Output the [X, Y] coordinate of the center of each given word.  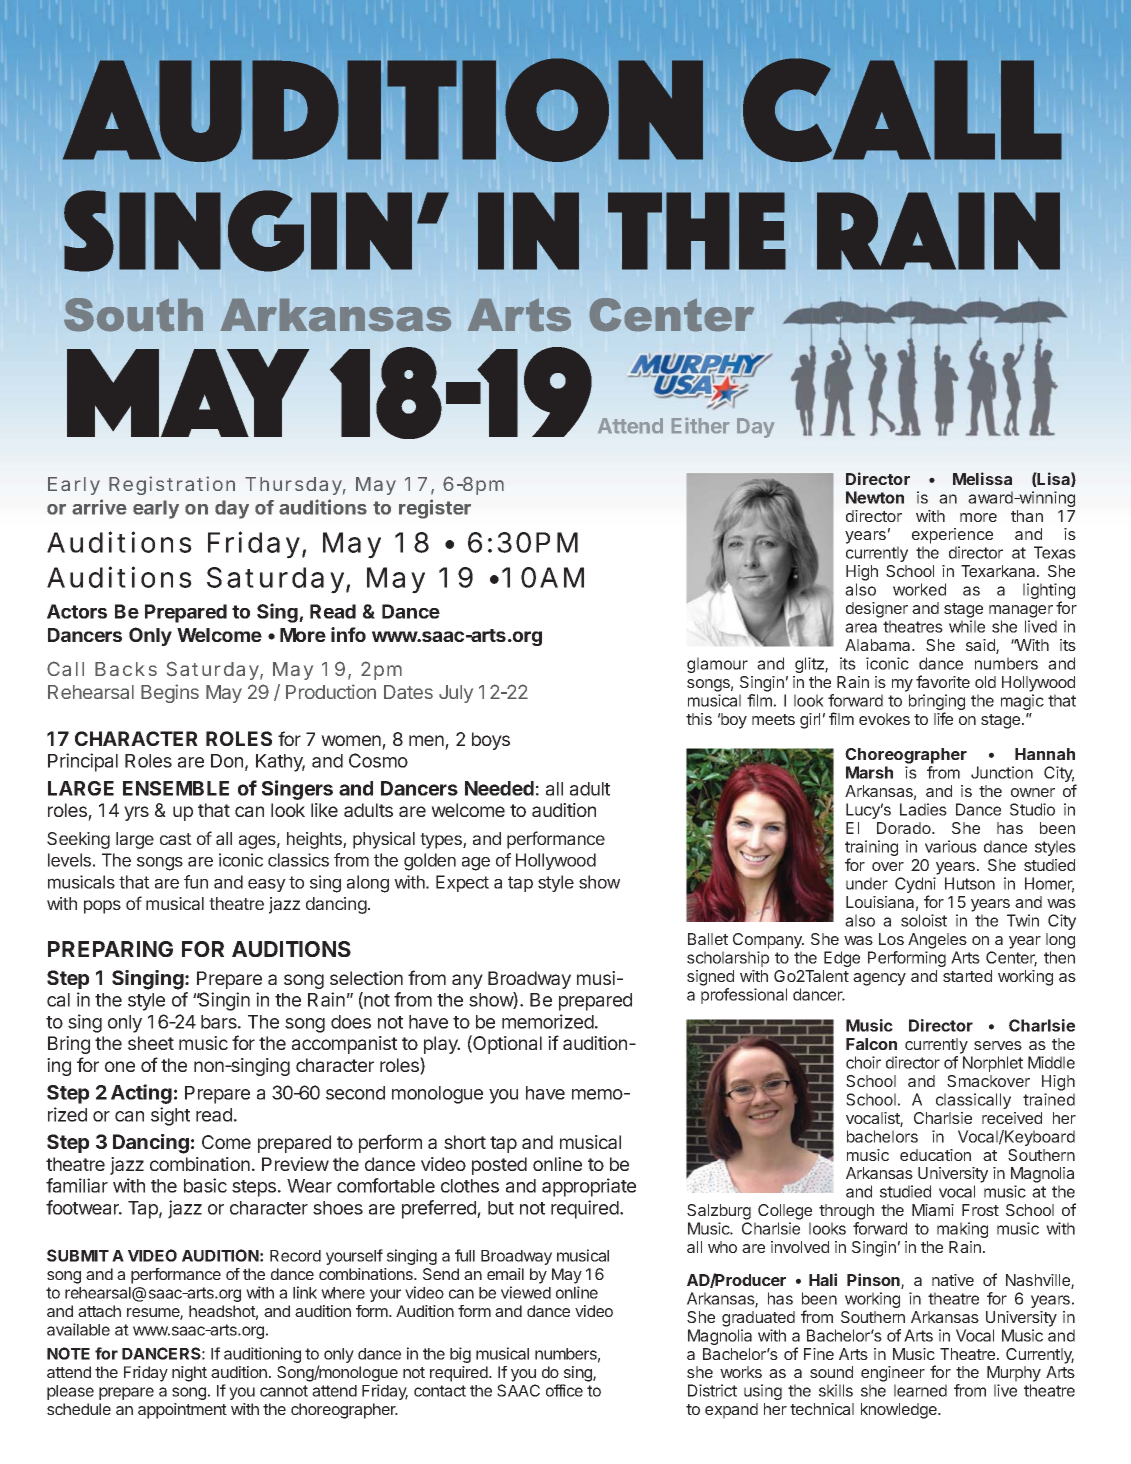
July [456, 694]
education [935, 1155]
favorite [943, 681]
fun [196, 882]
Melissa [982, 478]
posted [499, 1166]
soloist [924, 920]
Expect [462, 883]
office [564, 1390]
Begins [170, 693]
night [189, 1374]
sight [170, 1116]
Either [700, 425]
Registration [172, 485]
